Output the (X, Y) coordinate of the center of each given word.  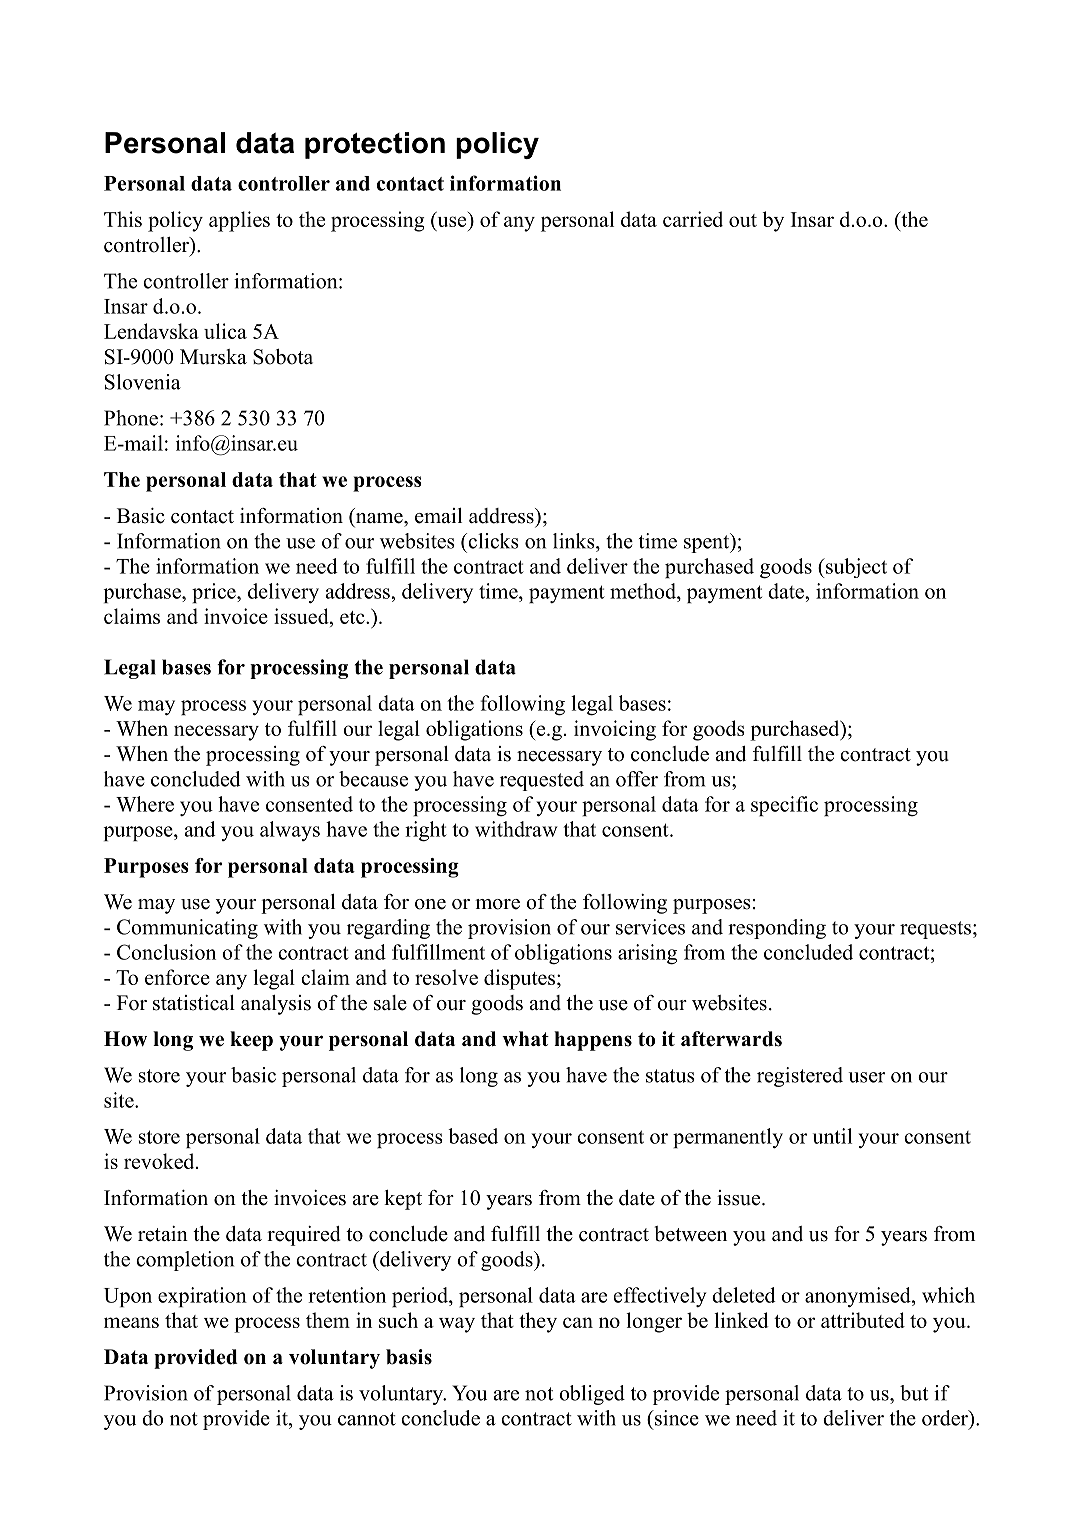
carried (693, 219)
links (575, 541)
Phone (131, 418)
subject (855, 568)
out (743, 220)
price (215, 593)
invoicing (615, 730)
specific (784, 806)
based (473, 1136)
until (832, 1136)
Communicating (187, 929)
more (497, 904)
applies (239, 221)
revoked (160, 1161)
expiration (202, 1297)
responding (777, 929)
